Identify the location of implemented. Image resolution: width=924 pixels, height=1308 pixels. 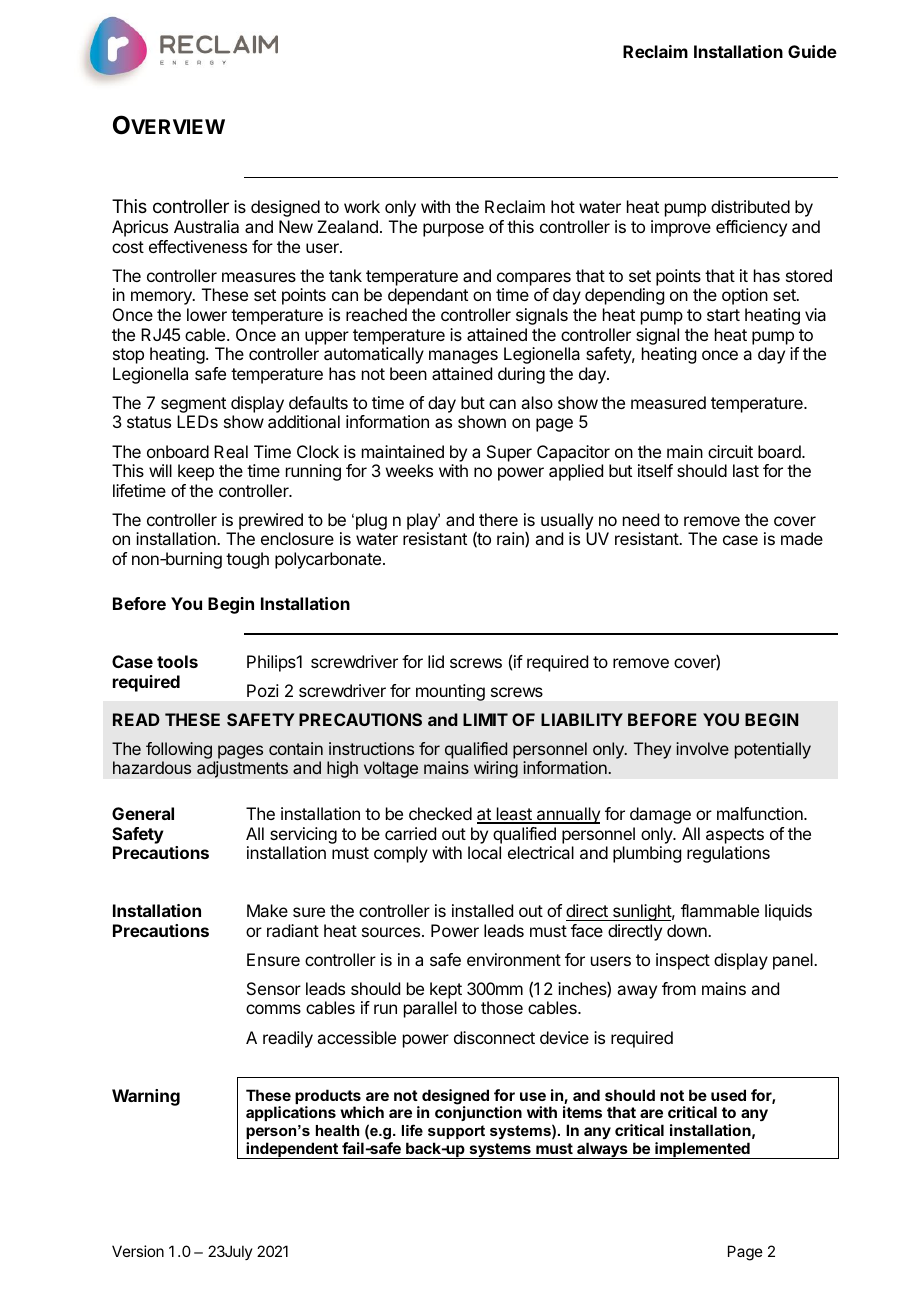
(702, 1150).
